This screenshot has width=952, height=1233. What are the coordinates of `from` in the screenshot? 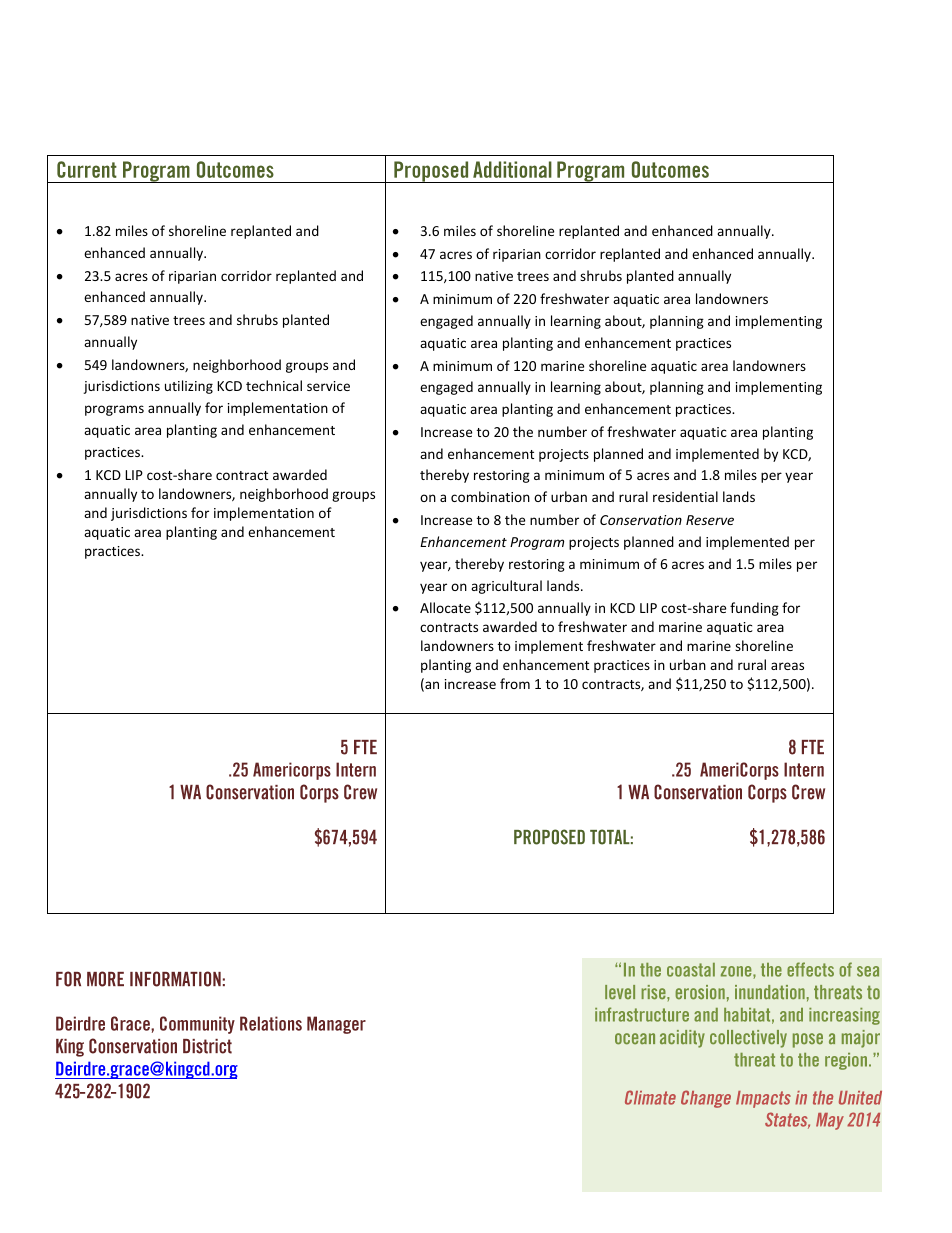 It's located at (515, 683).
